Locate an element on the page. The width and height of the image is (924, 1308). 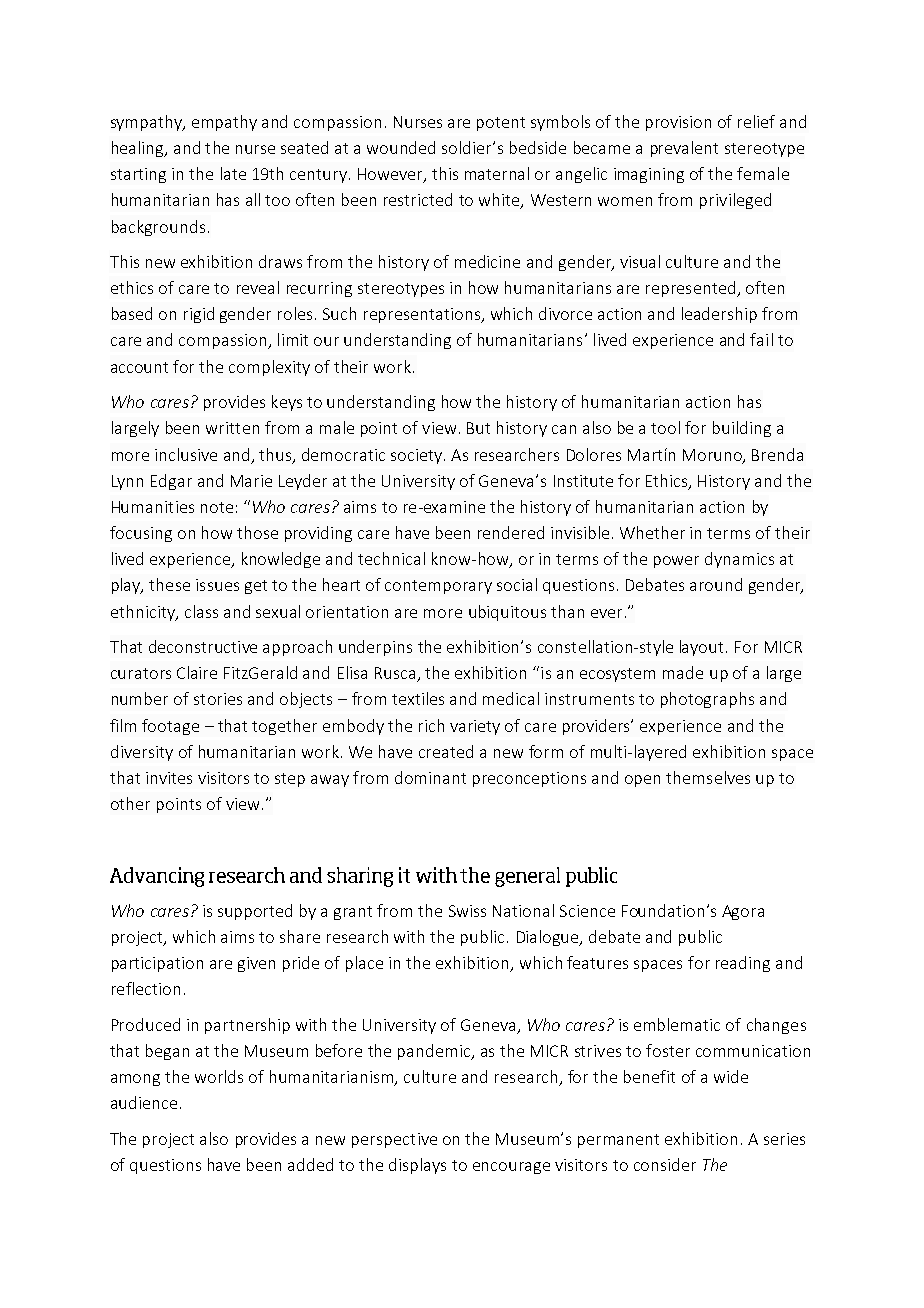
prevalent is located at coordinates (684, 149).
